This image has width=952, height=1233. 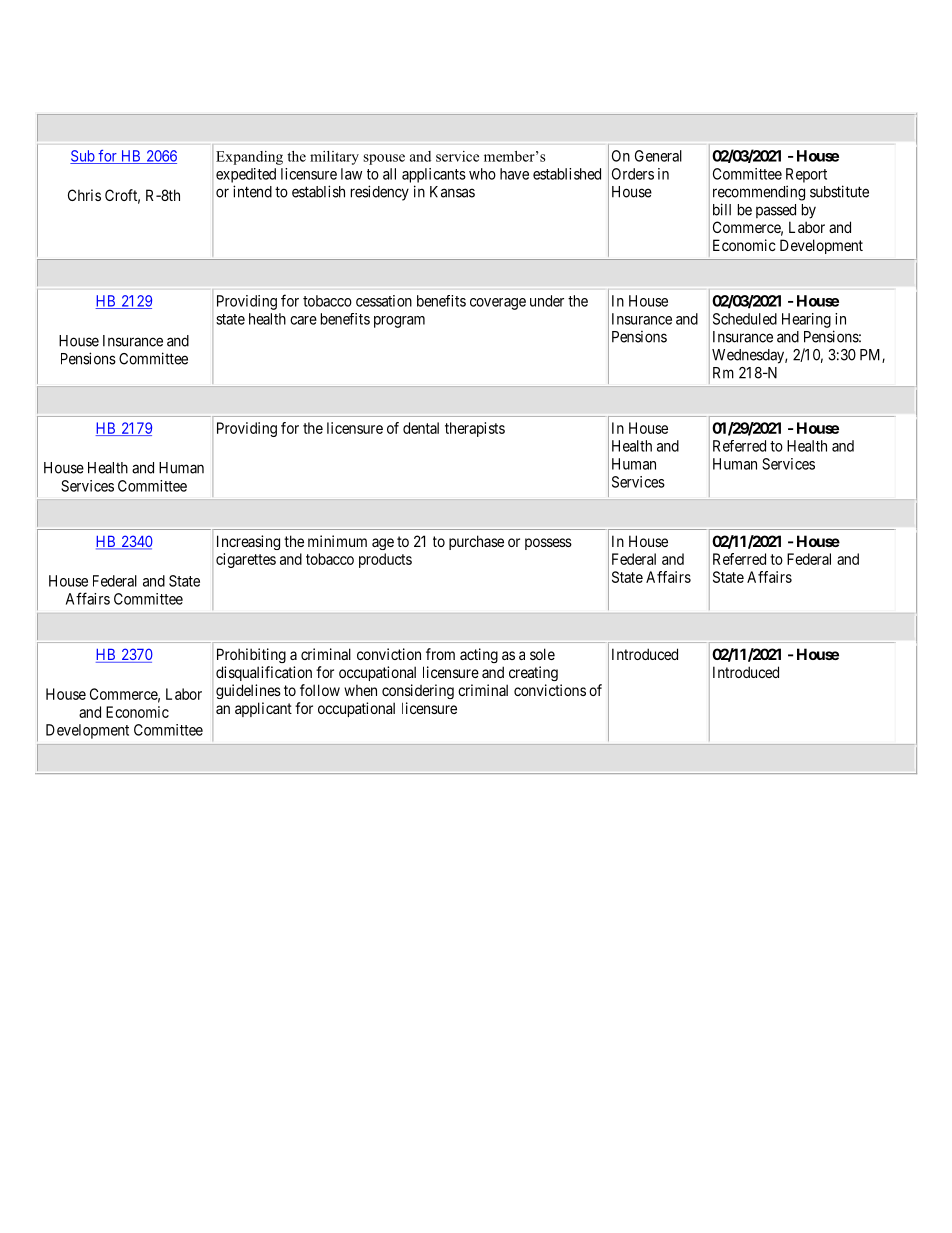 I want to click on expedited, so click(x=246, y=175).
